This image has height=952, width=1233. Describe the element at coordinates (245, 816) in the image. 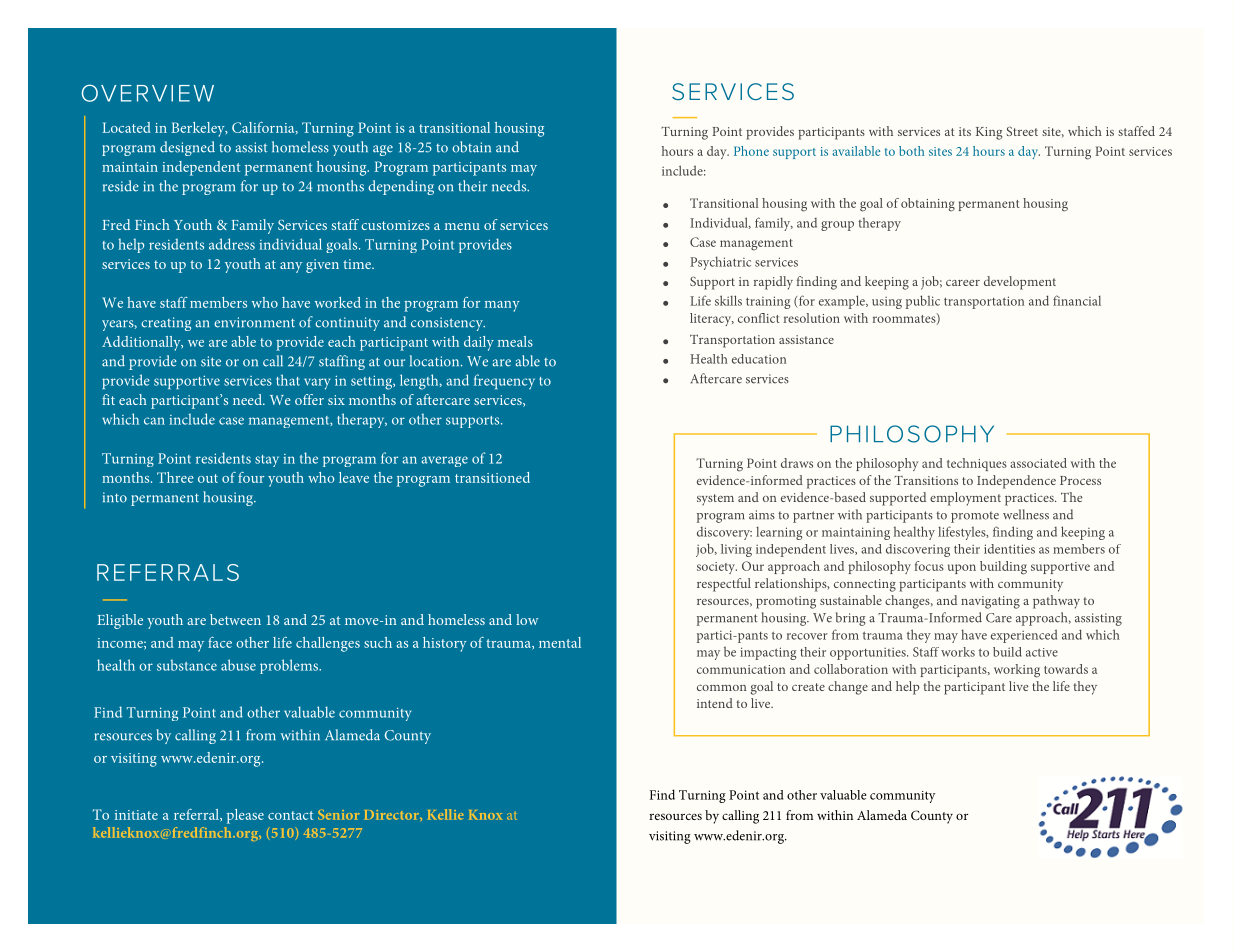

I see `please` at that location.
